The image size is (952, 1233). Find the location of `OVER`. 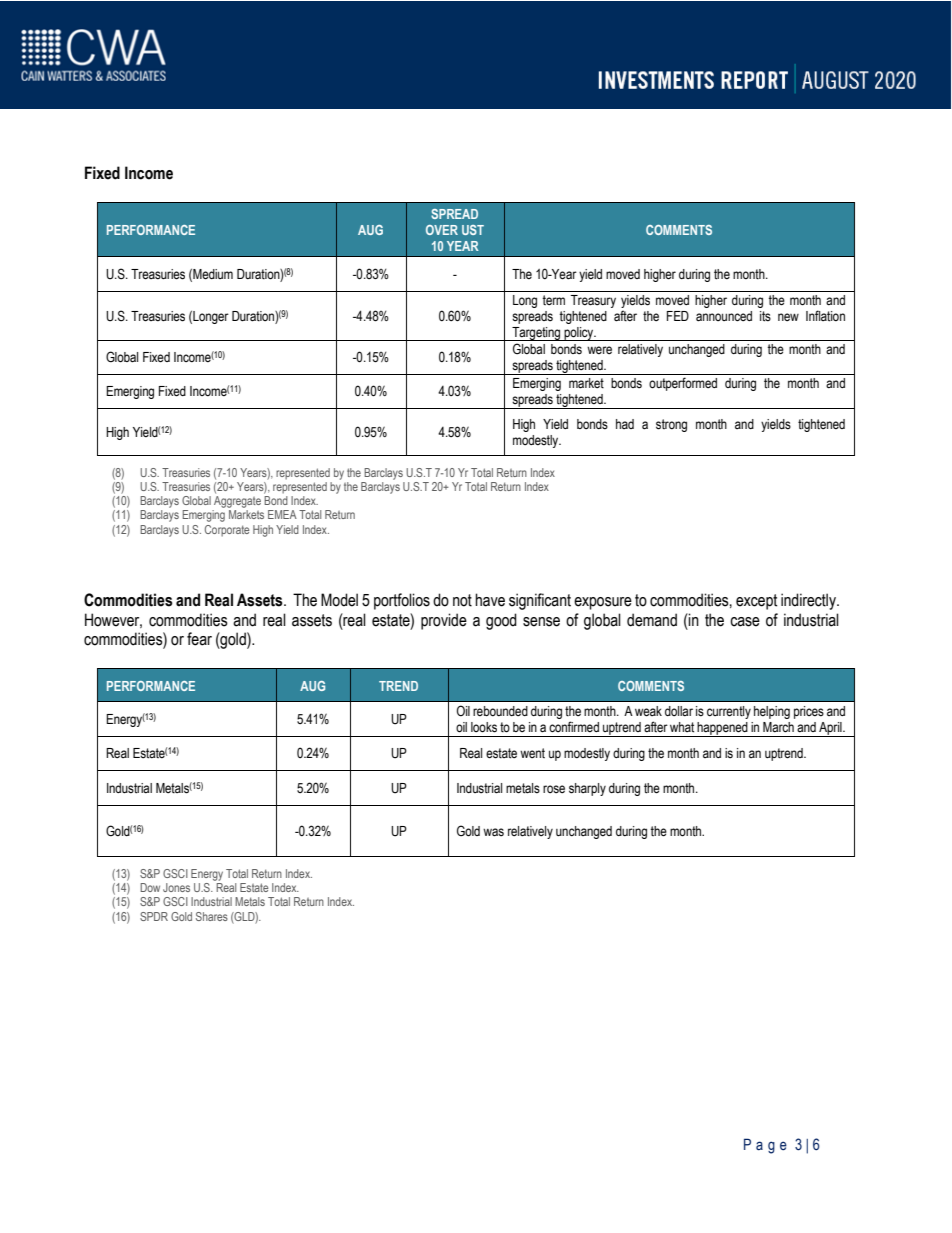

OVER is located at coordinates (442, 230).
